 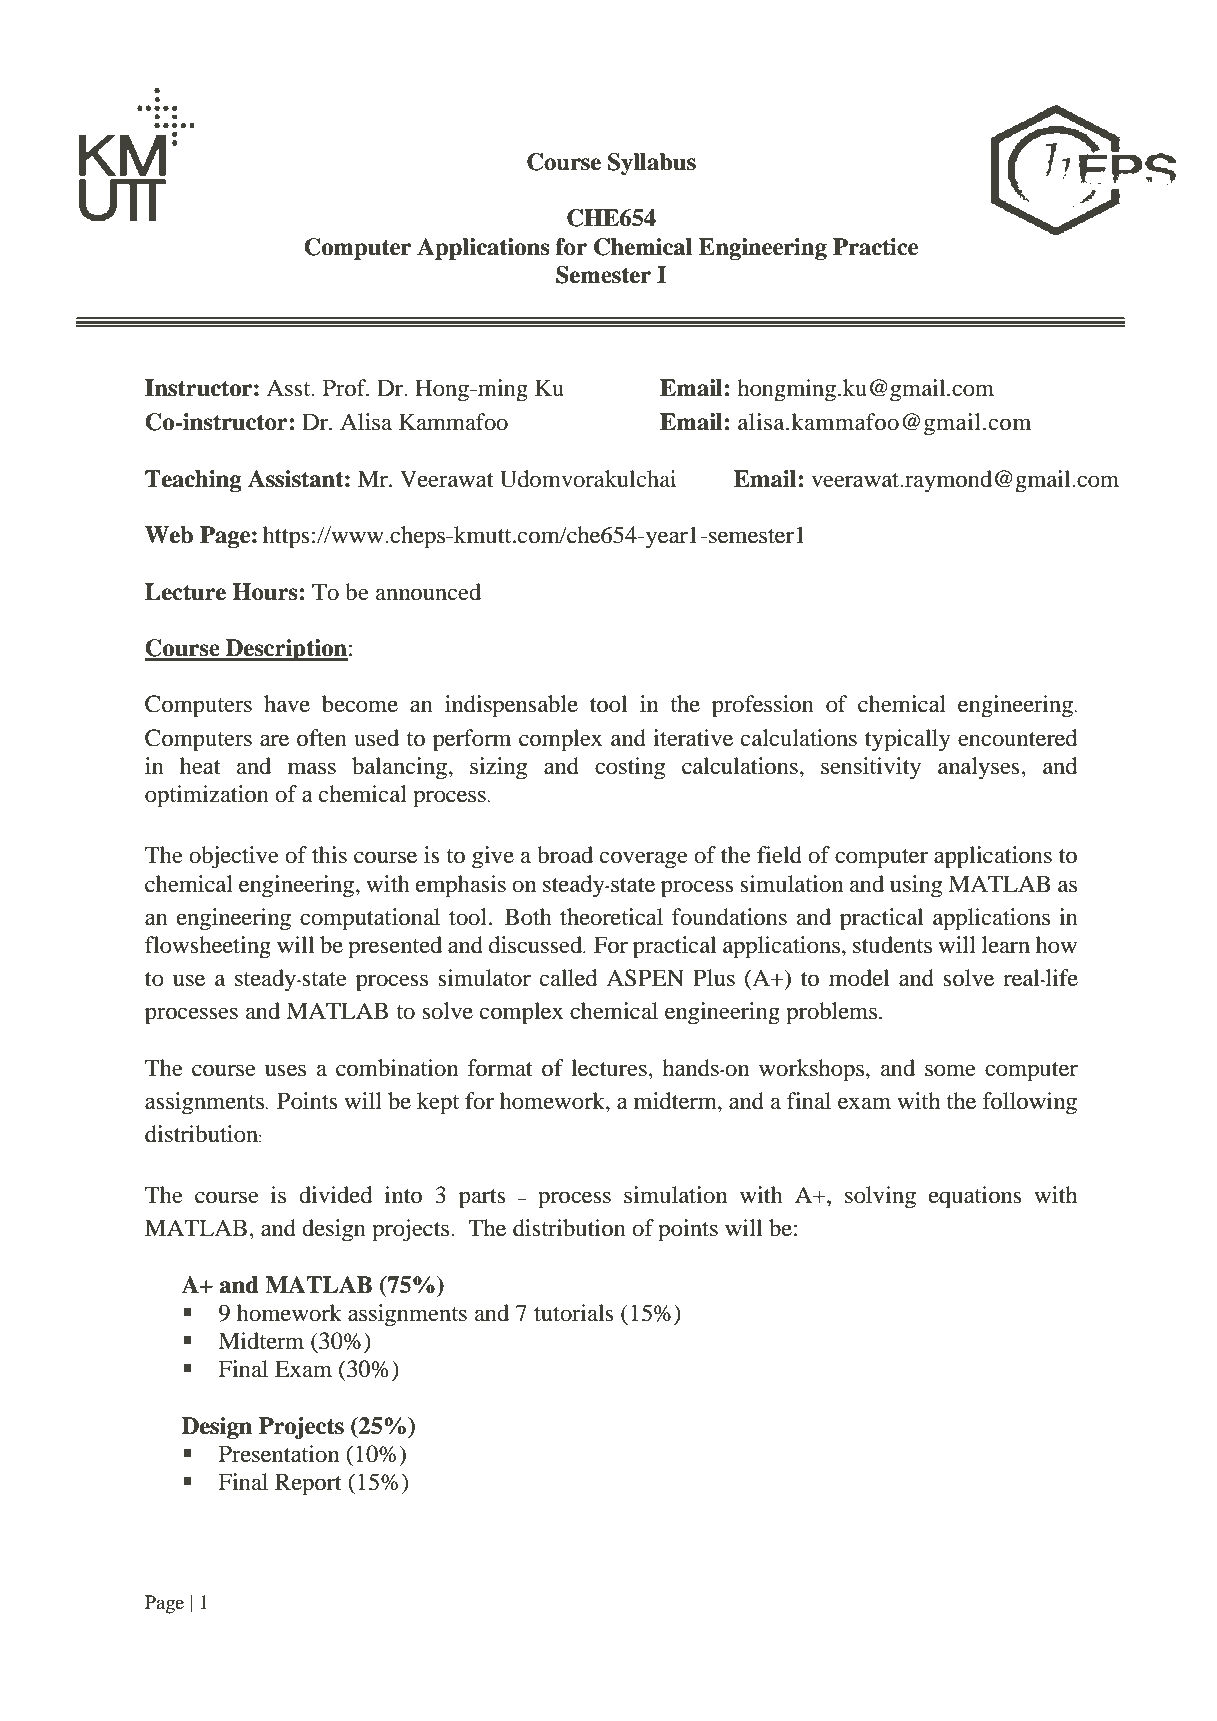 I want to click on Asst, so click(x=289, y=388).
